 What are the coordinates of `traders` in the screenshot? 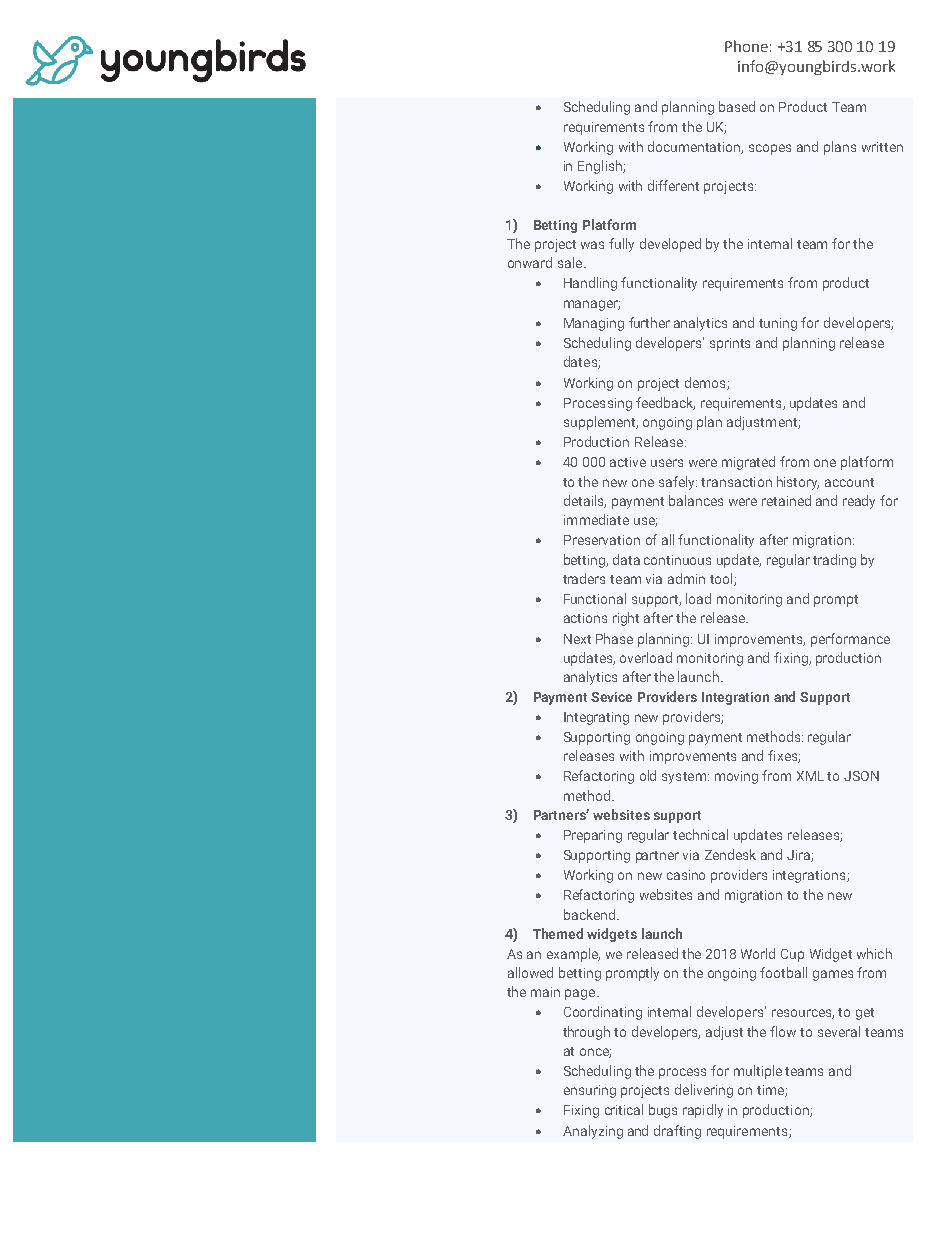 It's located at (584, 578).
